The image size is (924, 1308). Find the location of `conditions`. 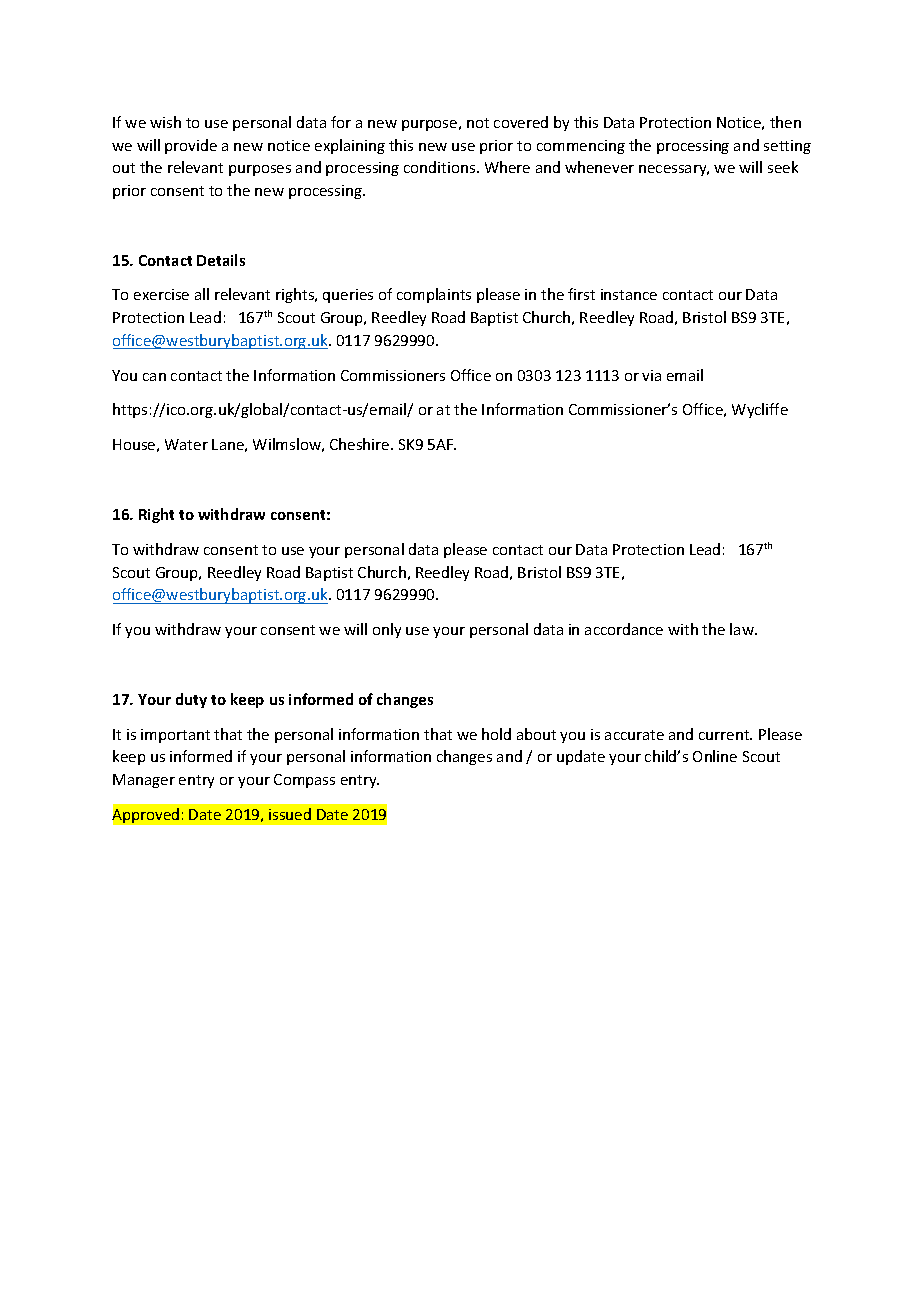

conditions is located at coordinates (441, 167).
